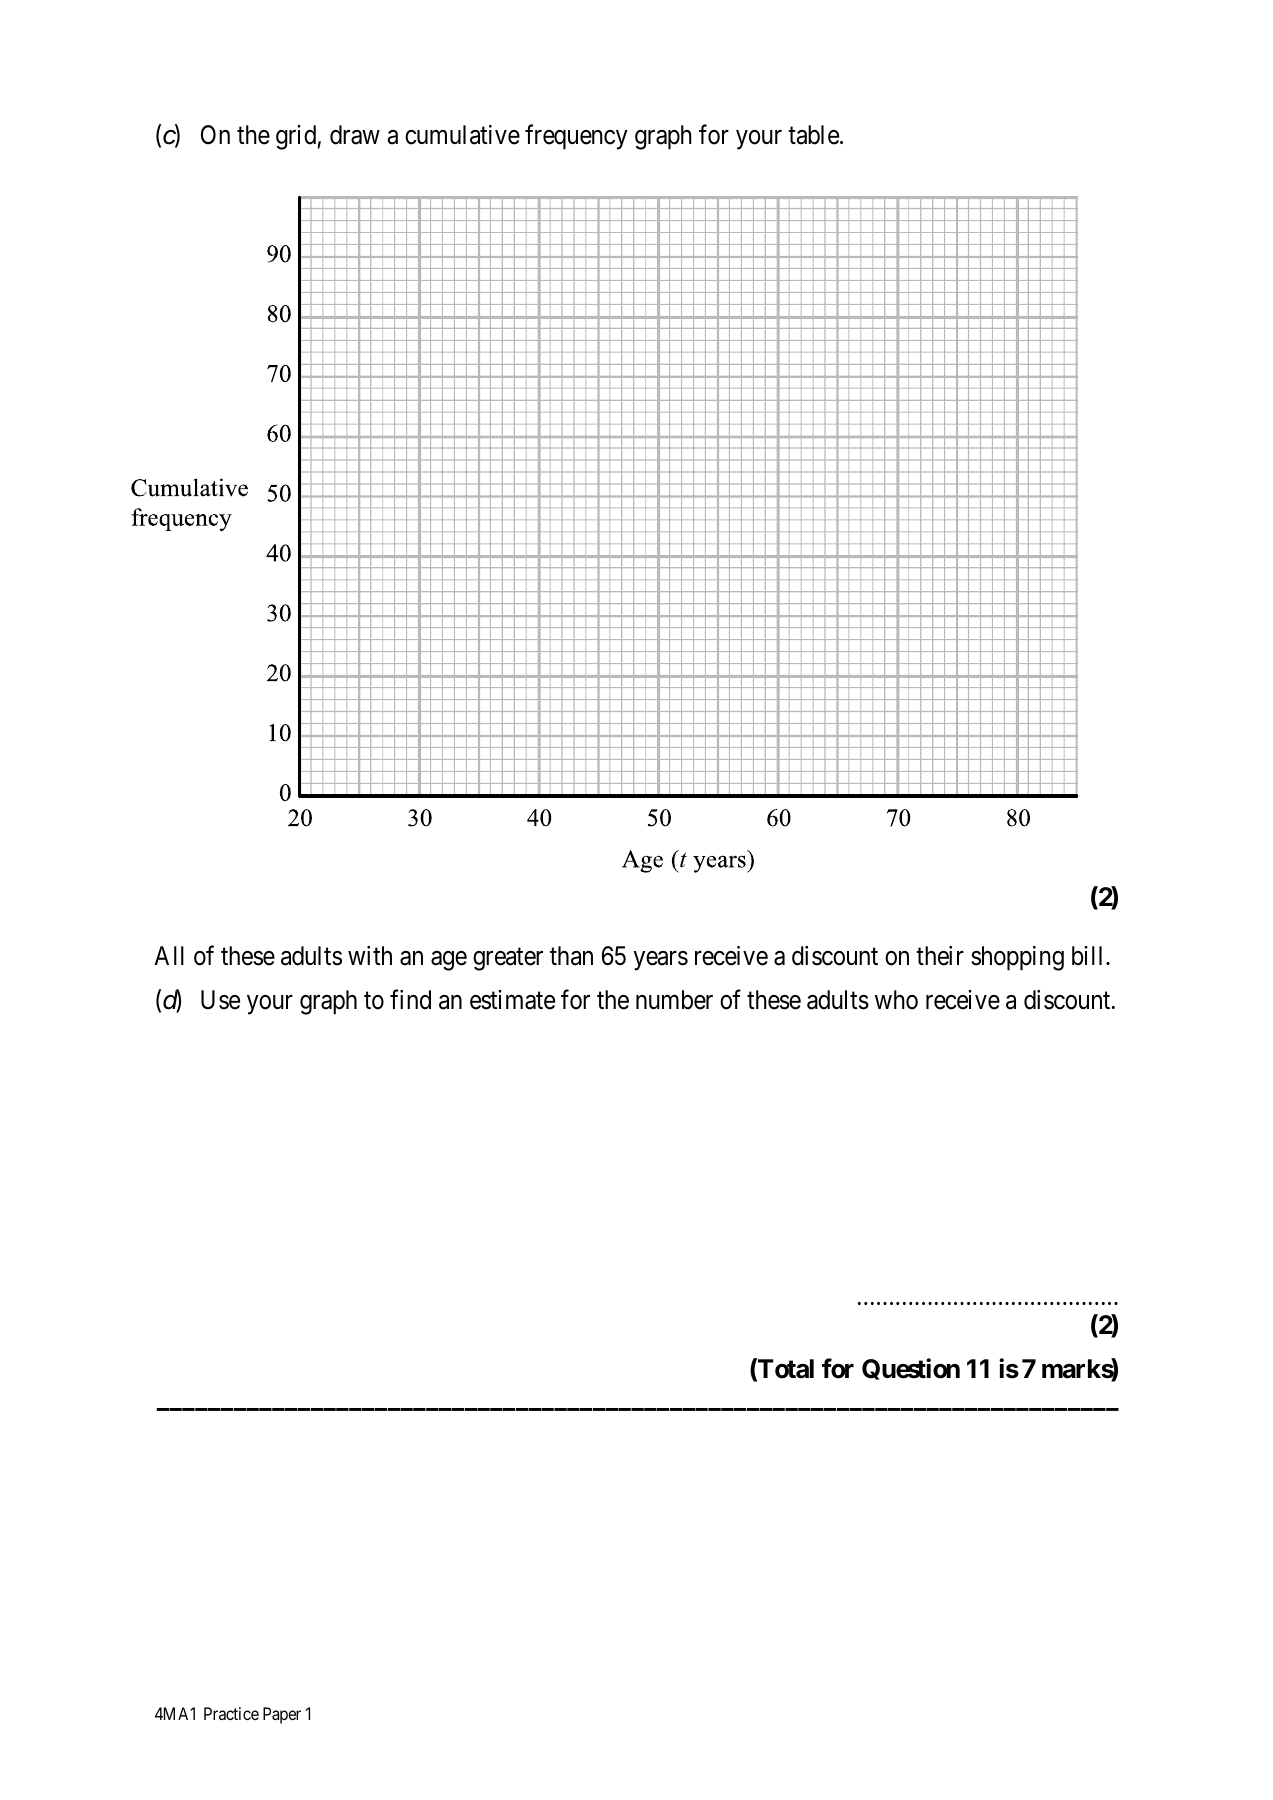 Image resolution: width=1273 pixels, height=1800 pixels. What do you see at coordinates (571, 956) in the screenshot?
I see `than` at bounding box center [571, 956].
